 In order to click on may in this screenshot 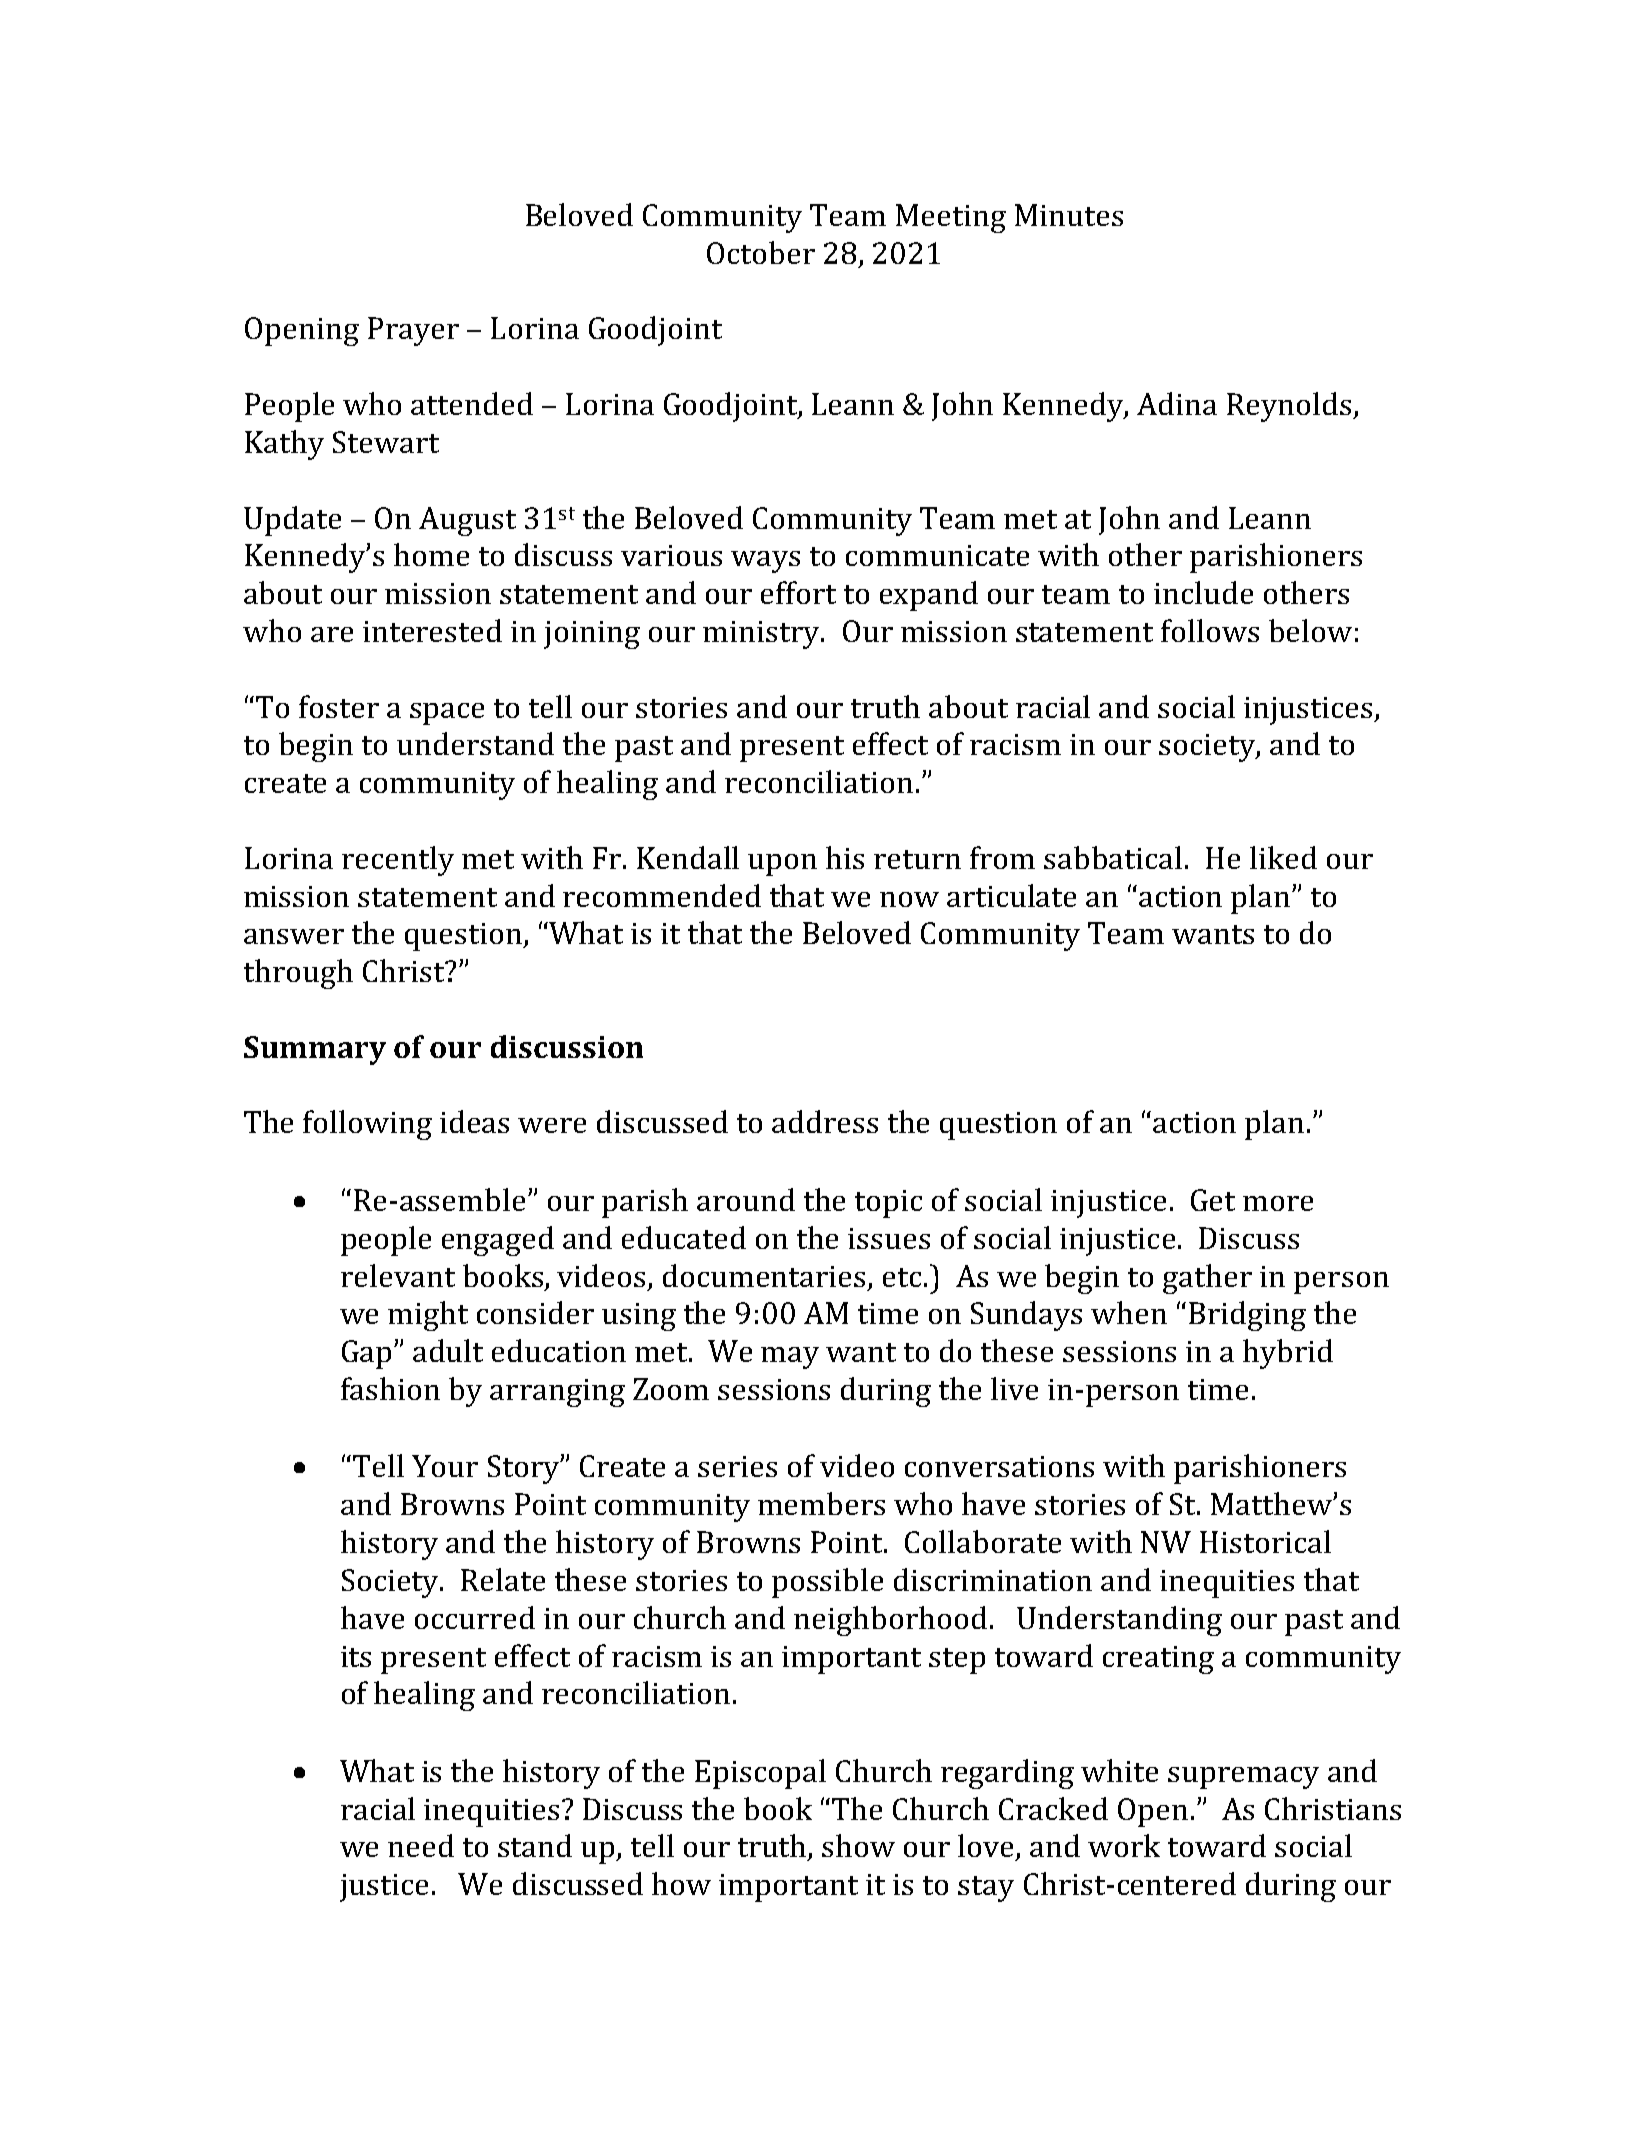, I will do `click(790, 1358)`.
